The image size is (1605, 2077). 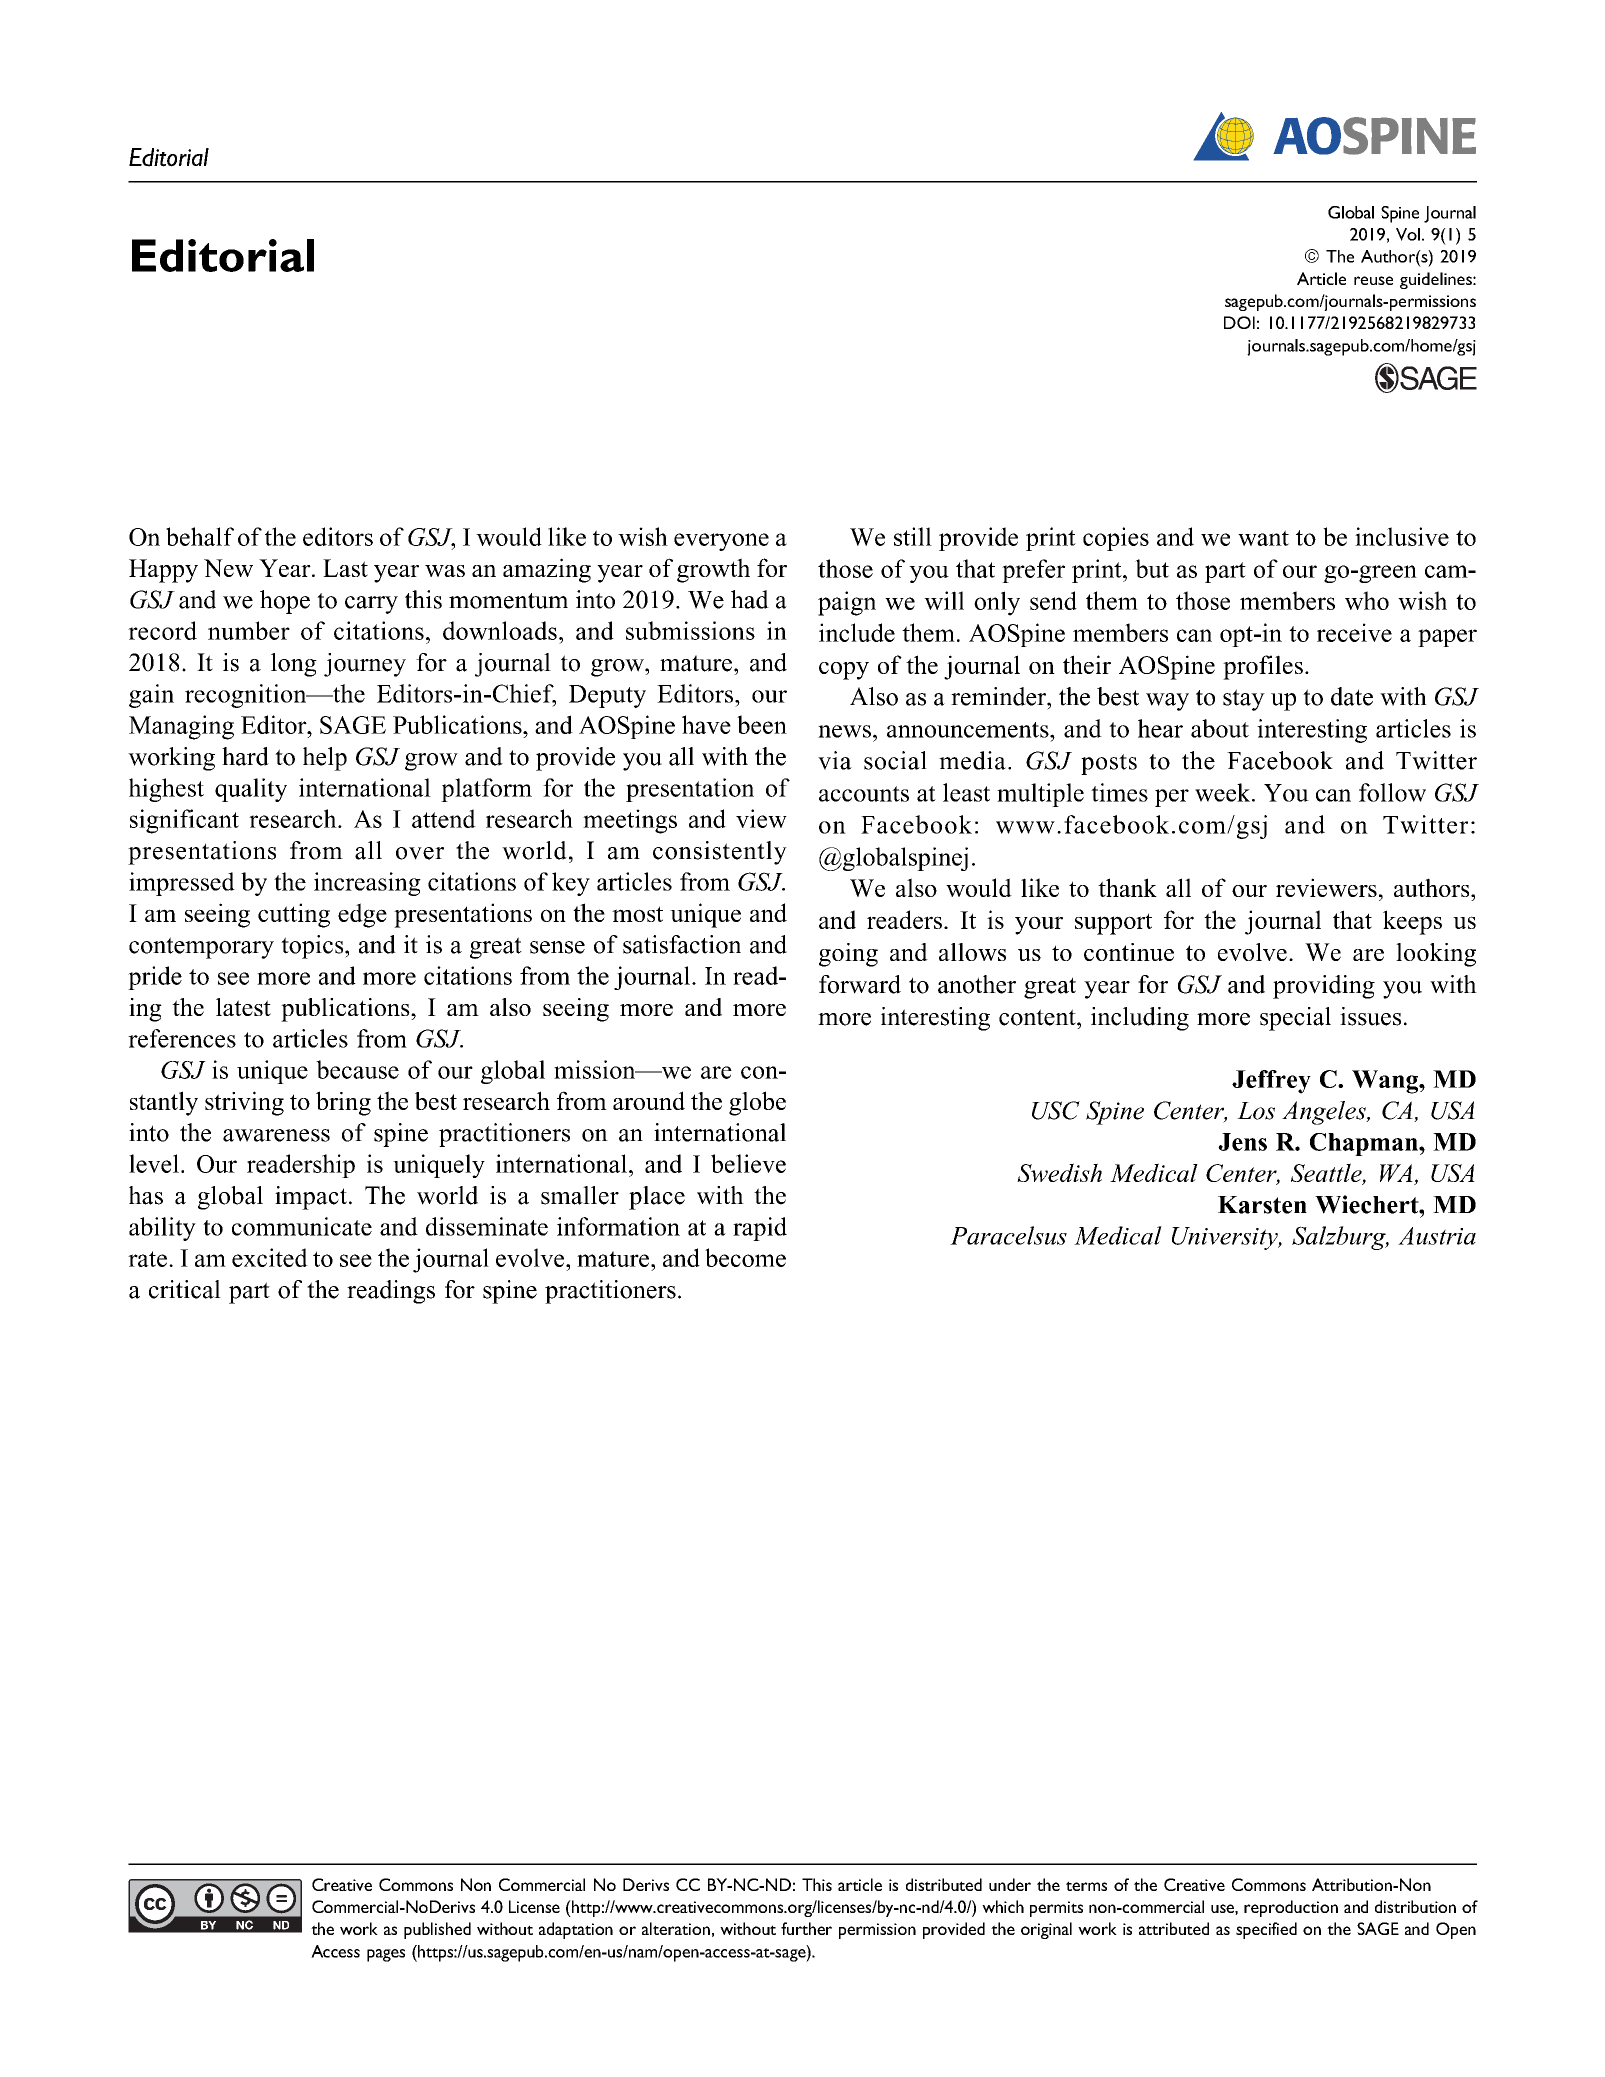 I want to click on Angeles, so click(x=1325, y=1113).
